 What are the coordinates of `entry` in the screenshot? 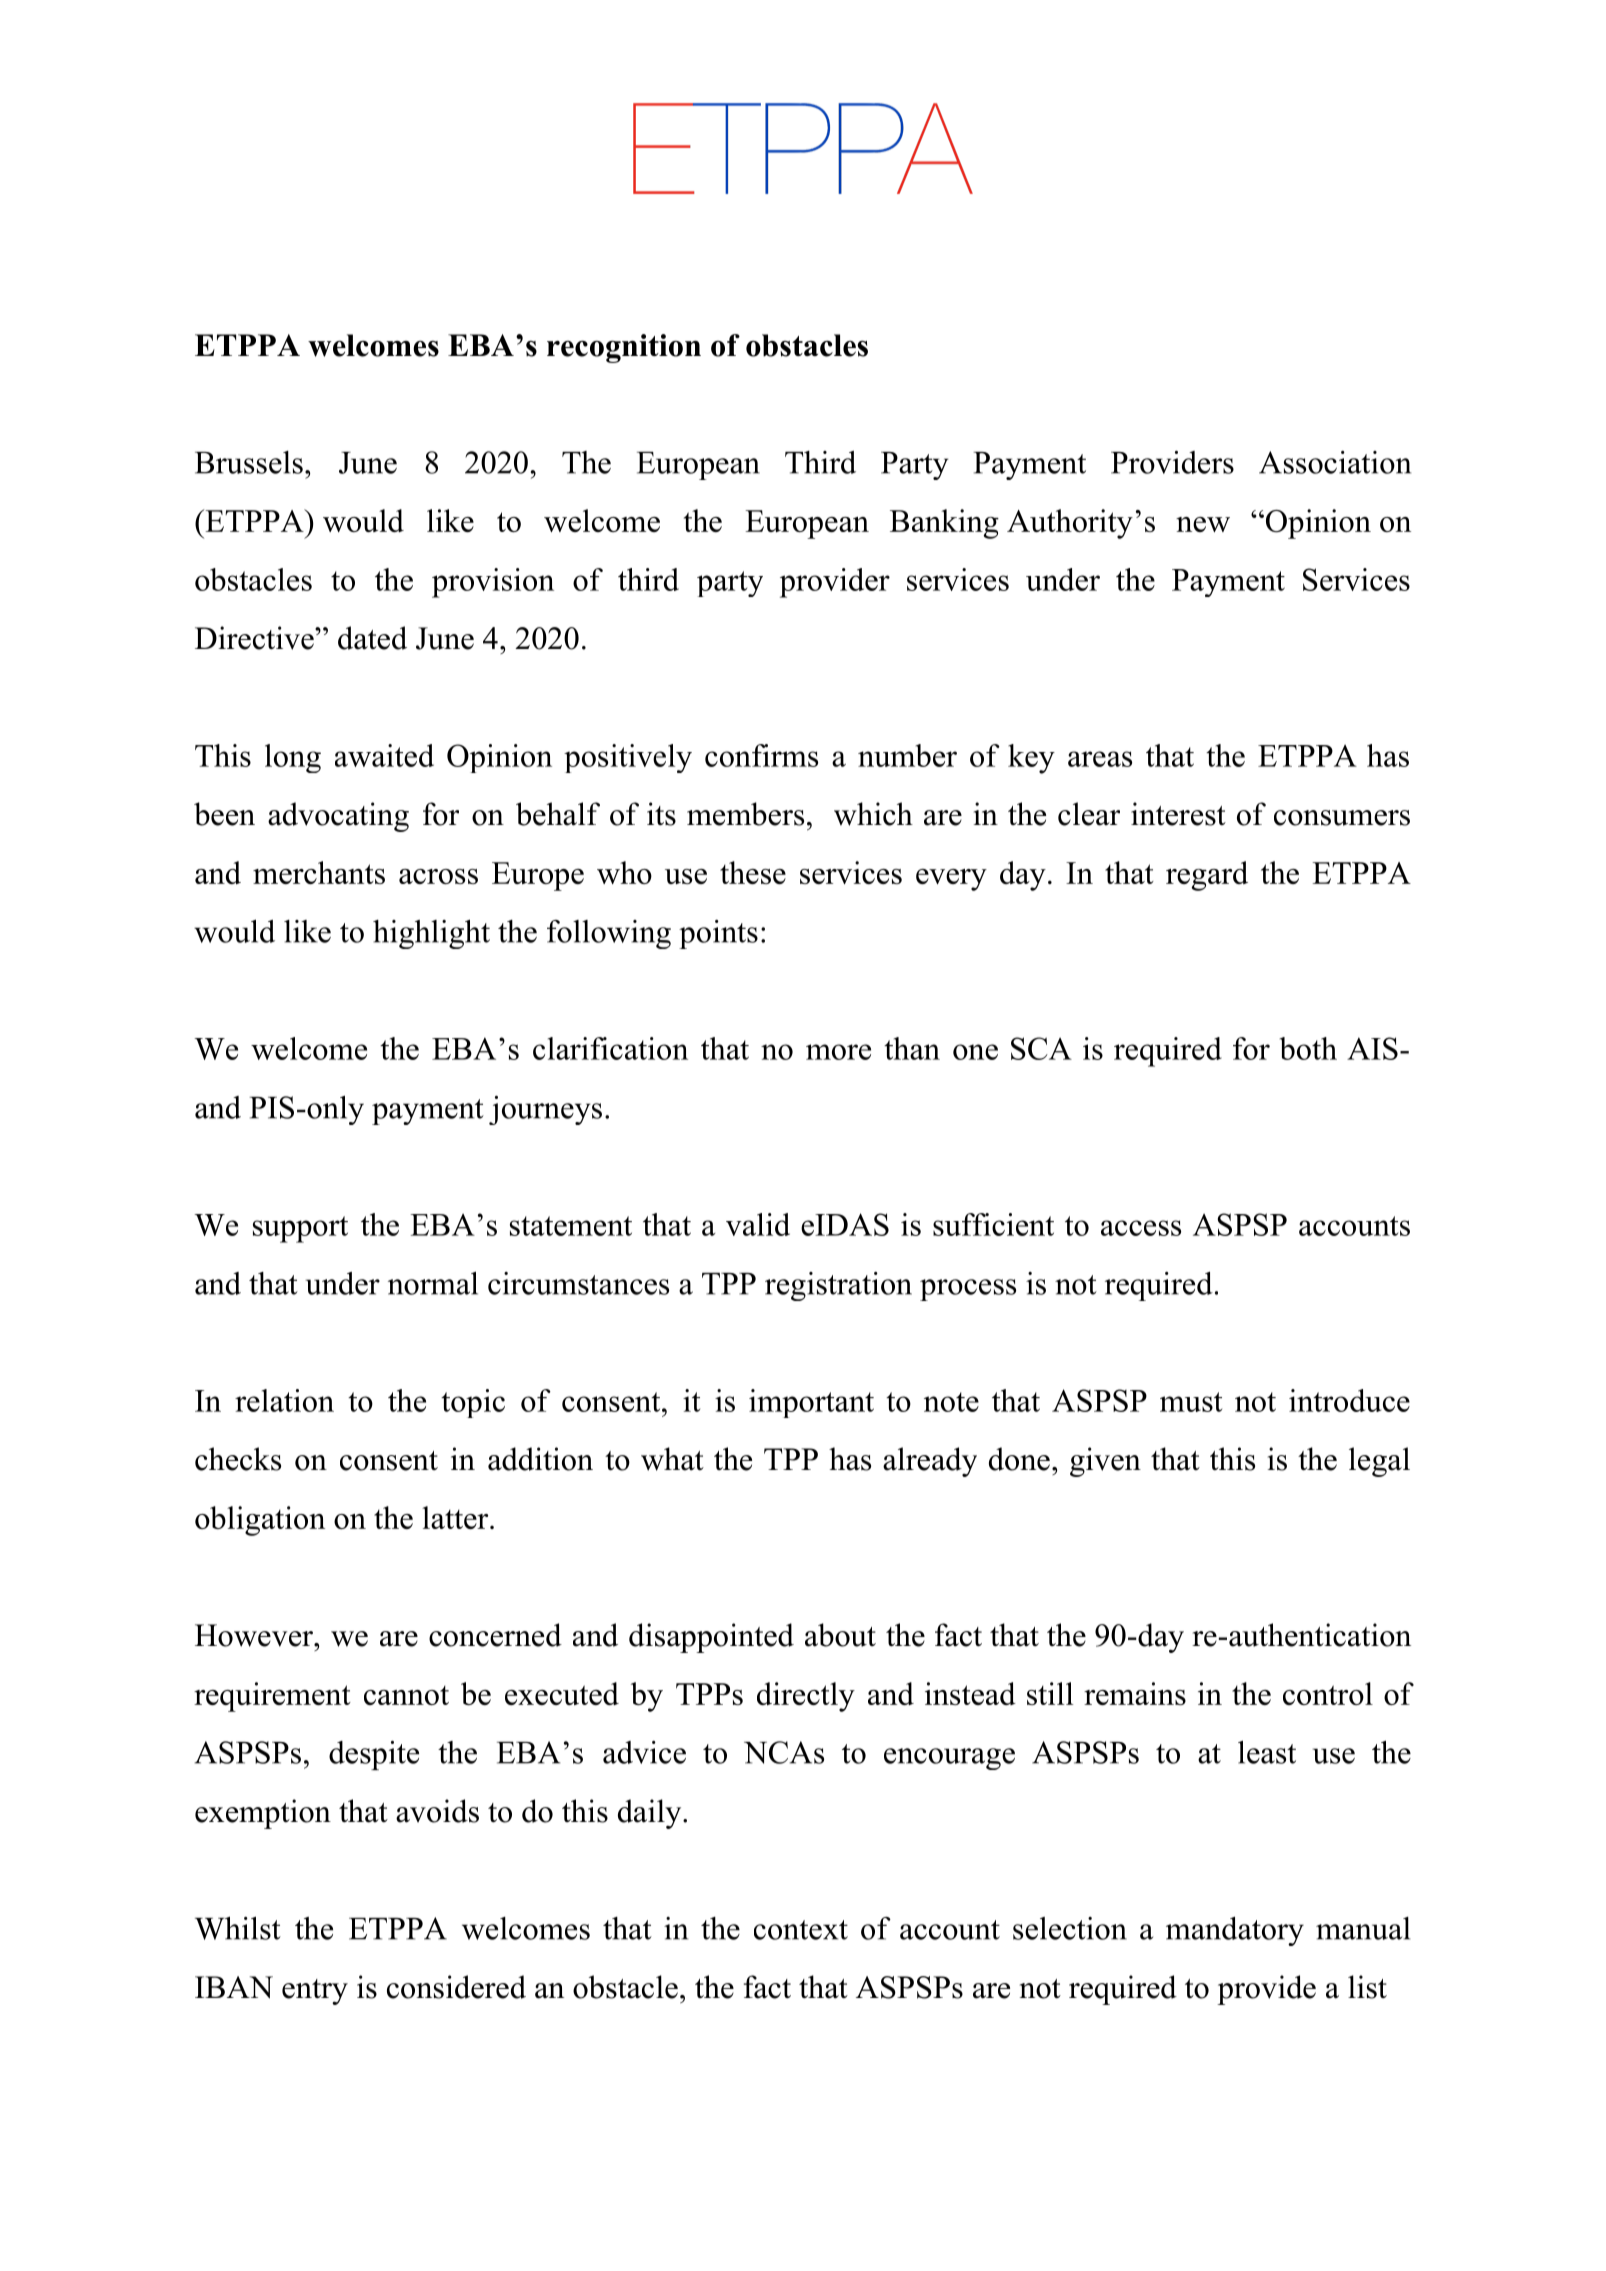 It's located at (315, 1992).
